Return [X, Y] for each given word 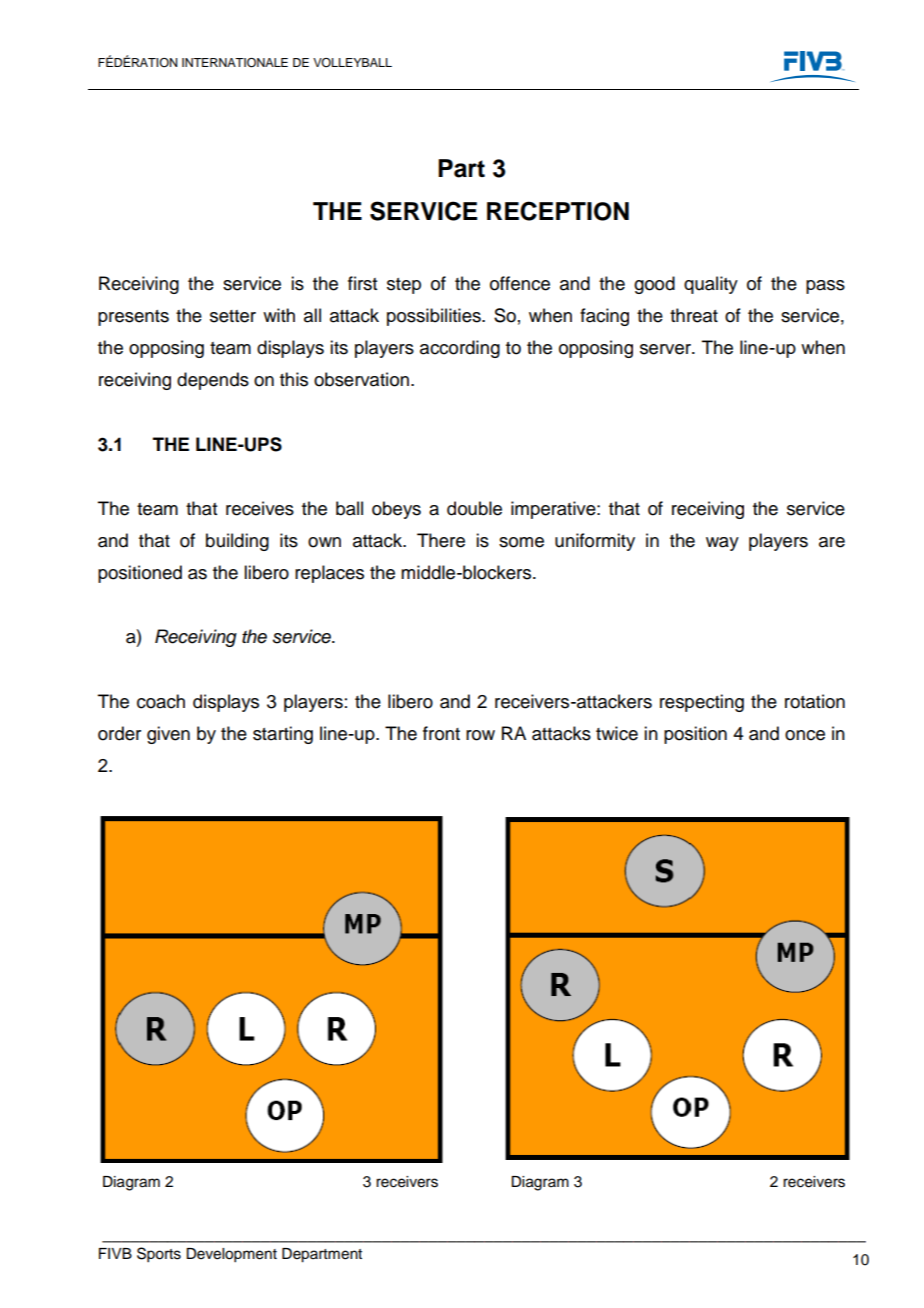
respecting [702, 703]
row [480, 735]
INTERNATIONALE [235, 63]
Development [231, 1255]
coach [161, 701]
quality [711, 285]
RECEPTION [558, 211]
